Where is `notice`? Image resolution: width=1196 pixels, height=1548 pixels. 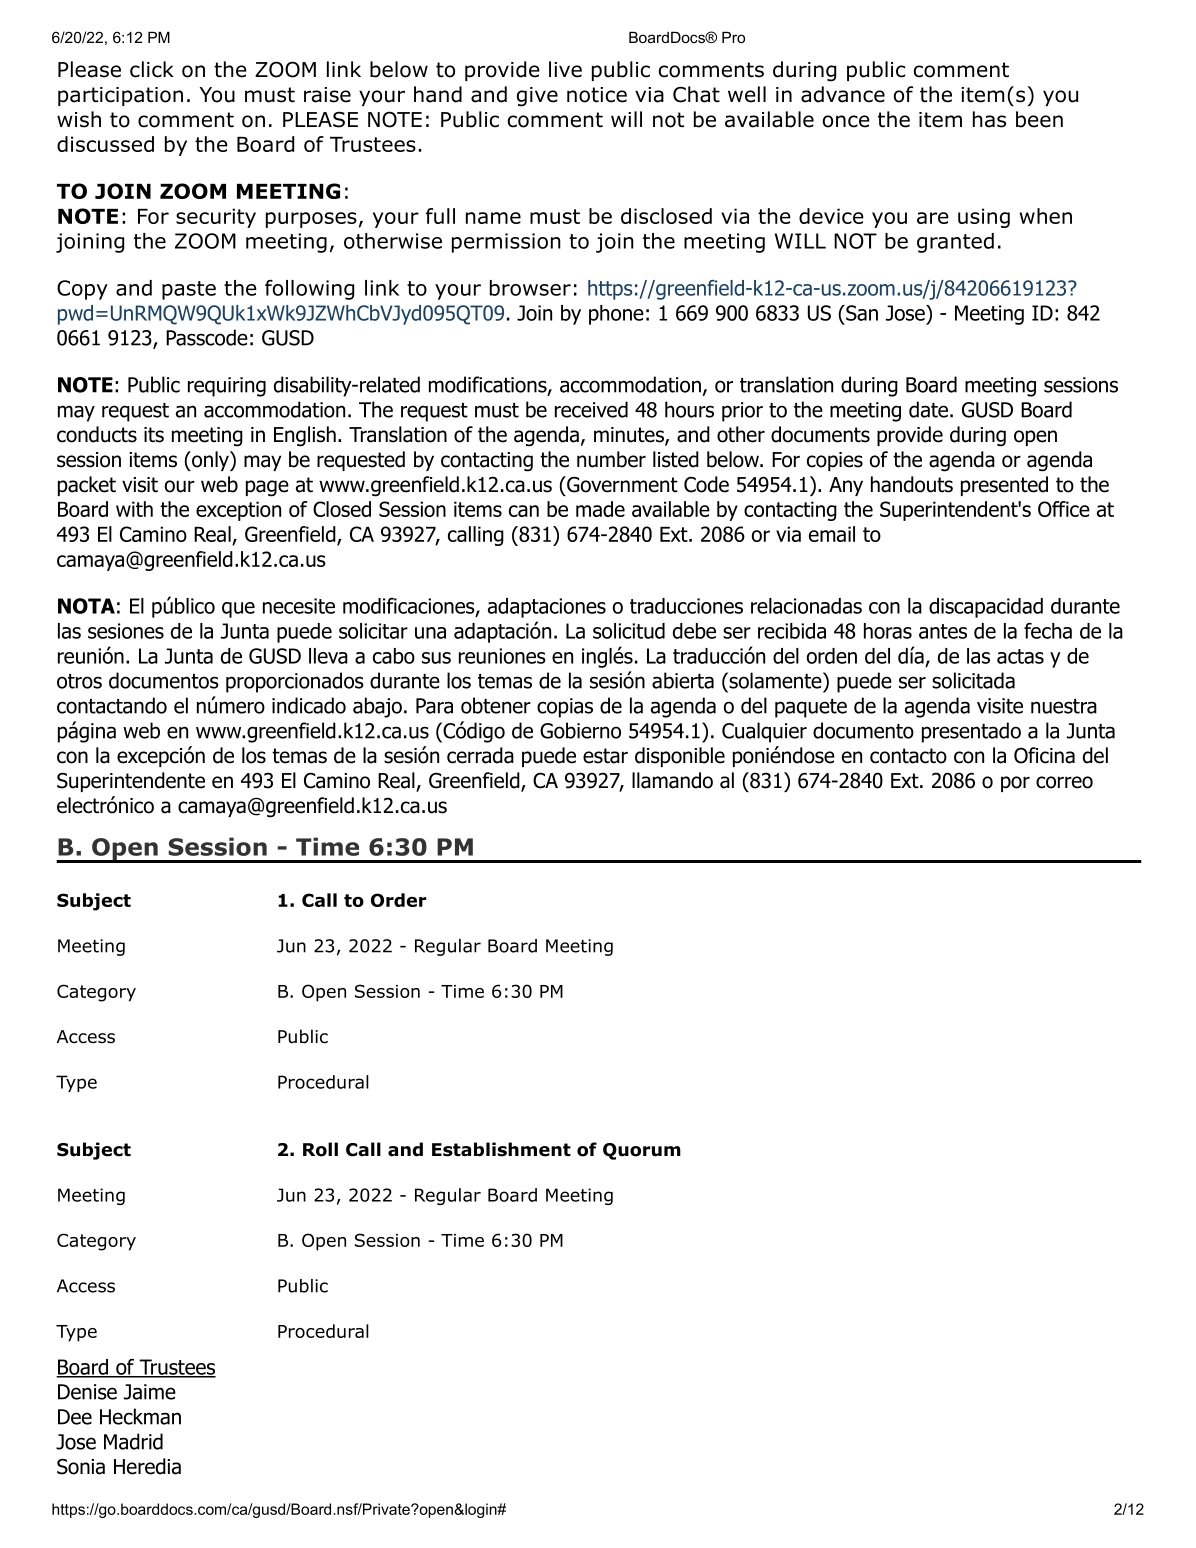 notice is located at coordinates (597, 95).
